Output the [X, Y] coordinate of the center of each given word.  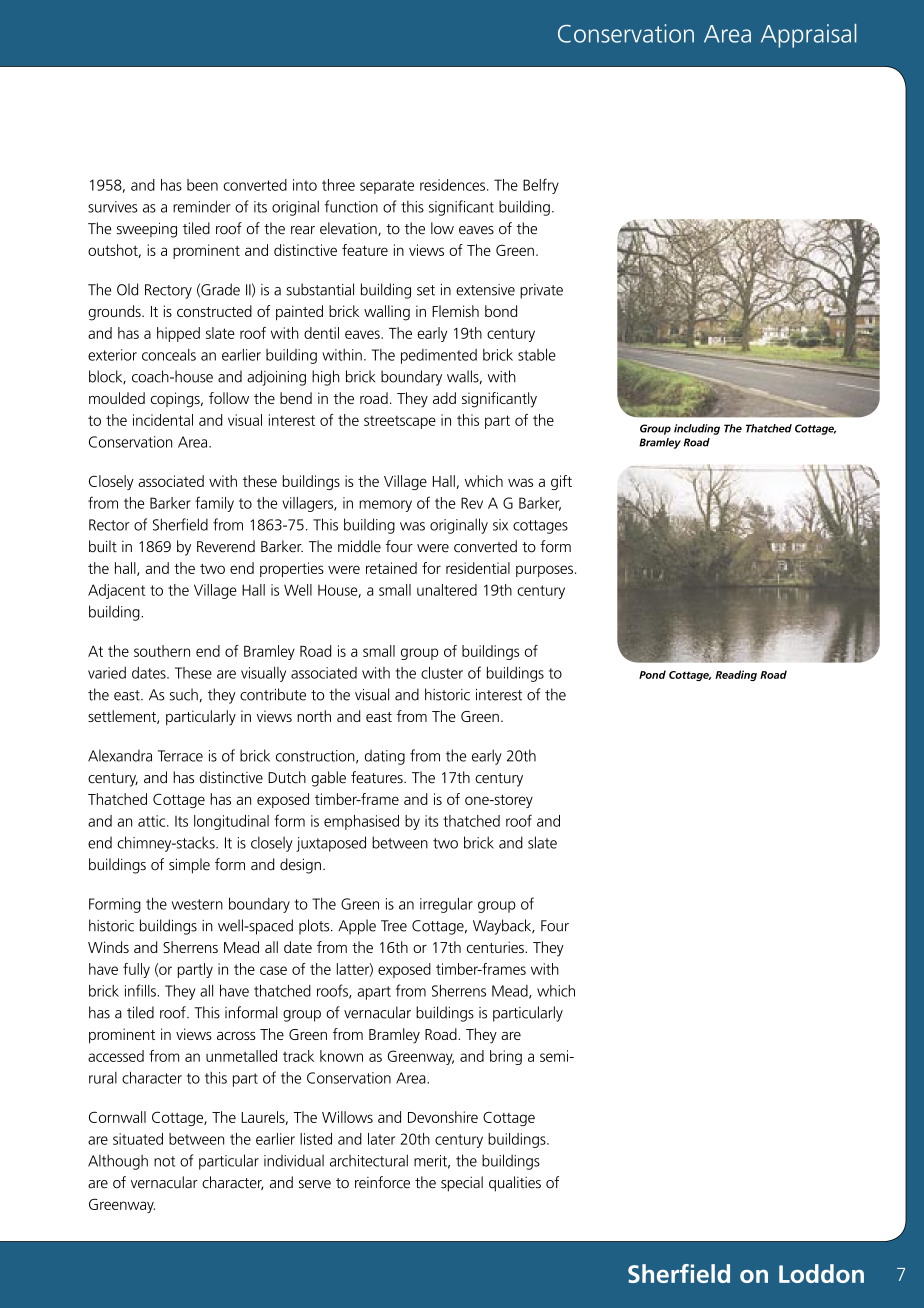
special [462, 1184]
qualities [515, 1184]
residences [454, 185]
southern [162, 651]
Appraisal [808, 36]
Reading [736, 675]
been [202, 185]
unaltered [447, 590]
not [164, 1161]
